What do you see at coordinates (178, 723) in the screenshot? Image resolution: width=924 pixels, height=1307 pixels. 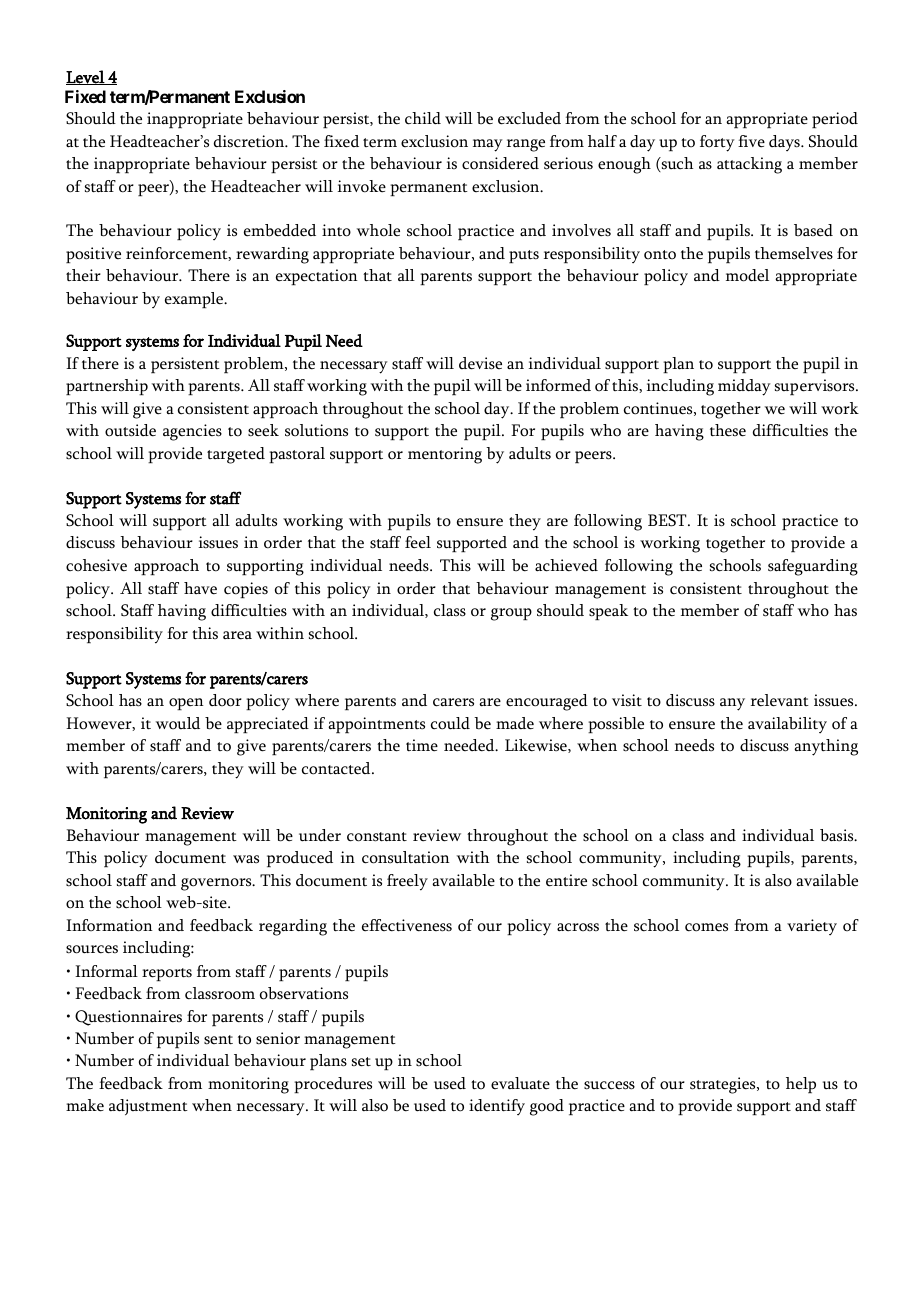 I see `would` at bounding box center [178, 723].
